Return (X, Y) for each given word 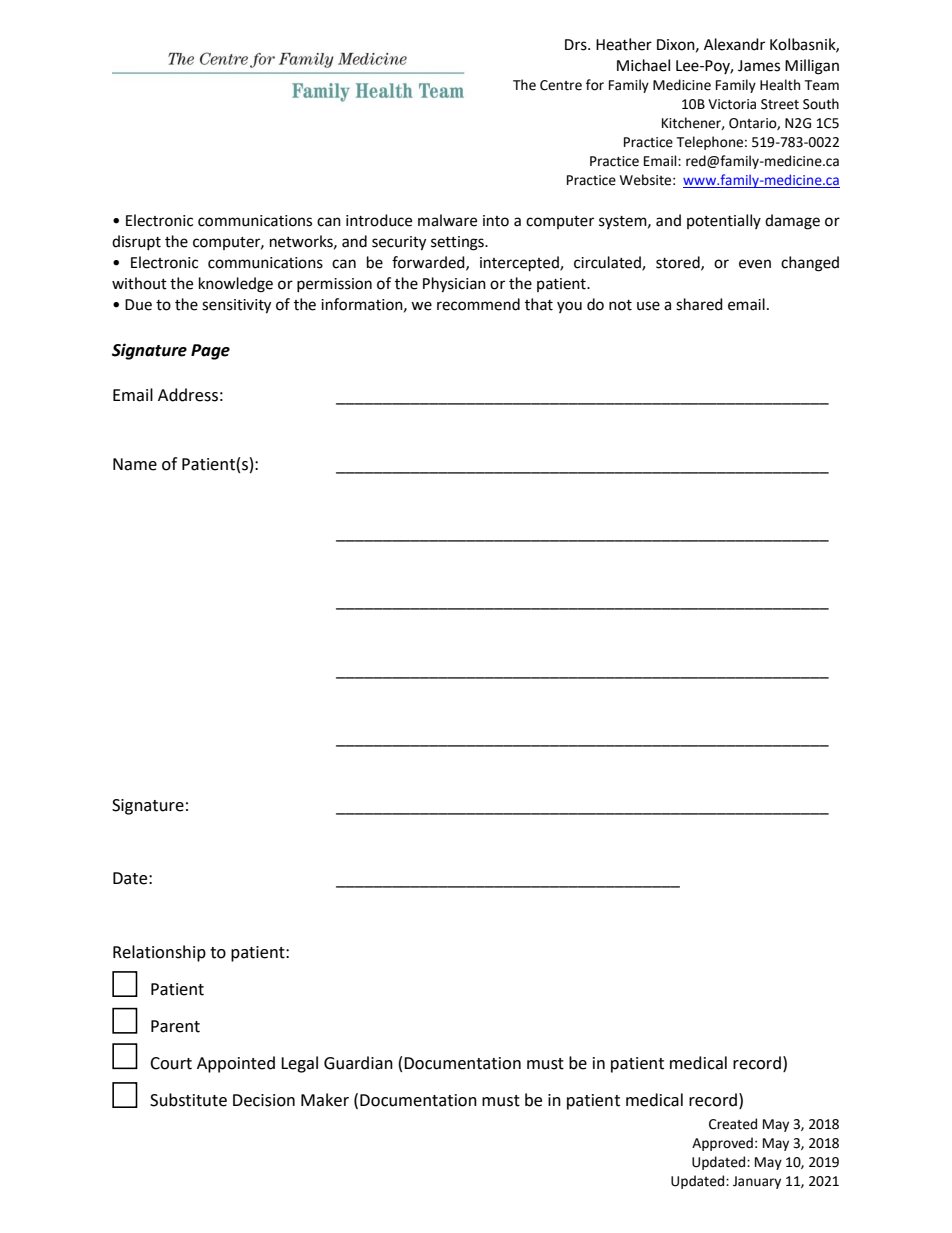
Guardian (358, 1063)
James (759, 66)
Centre (561, 85)
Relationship (159, 953)
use (648, 306)
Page (210, 352)
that (539, 304)
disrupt (136, 242)
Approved (722, 1144)
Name (135, 464)
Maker (325, 1100)
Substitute (188, 1100)
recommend (478, 304)
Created (733, 1124)
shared (699, 304)
